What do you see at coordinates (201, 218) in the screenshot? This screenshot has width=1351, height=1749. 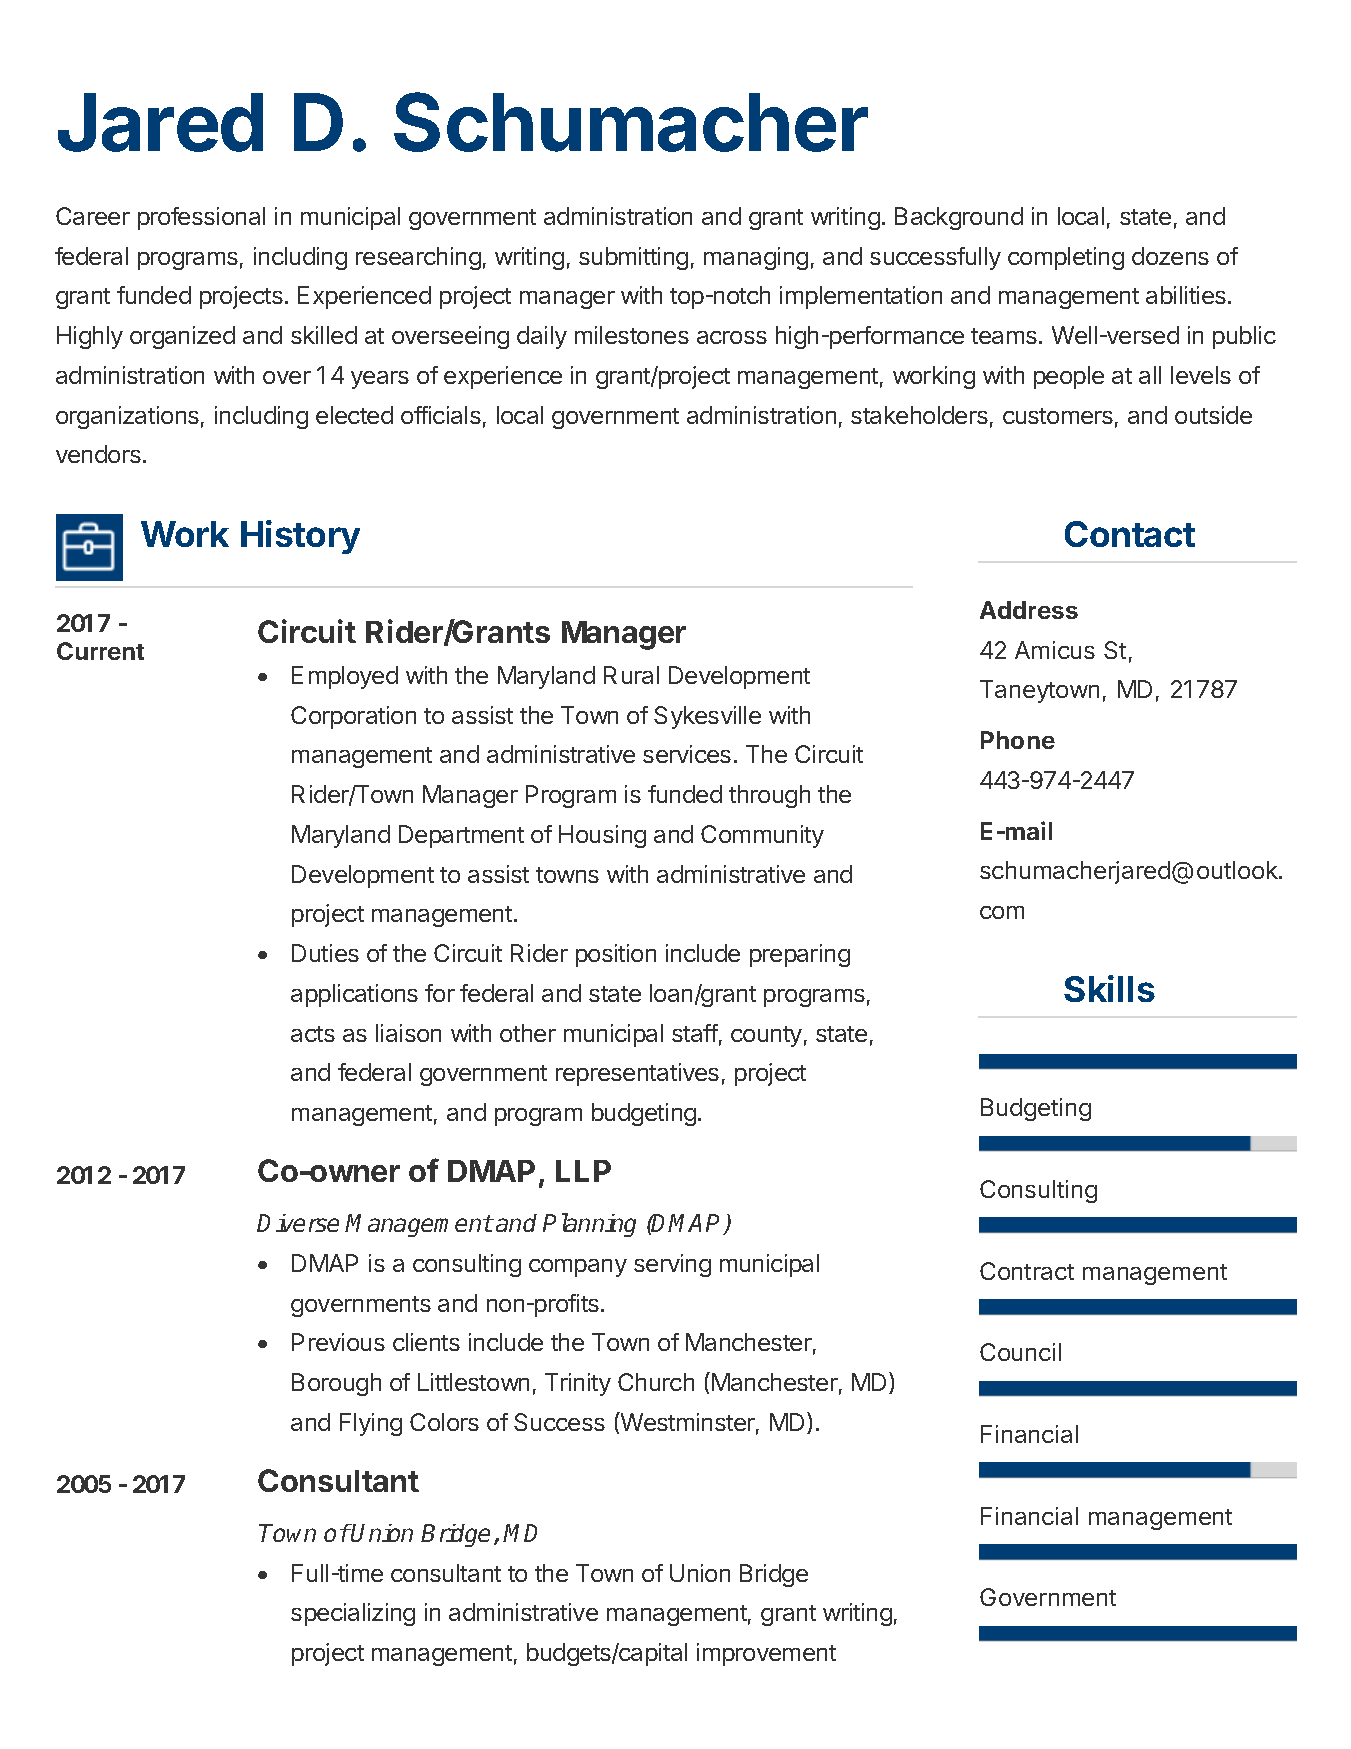 I see `professional` at bounding box center [201, 218].
